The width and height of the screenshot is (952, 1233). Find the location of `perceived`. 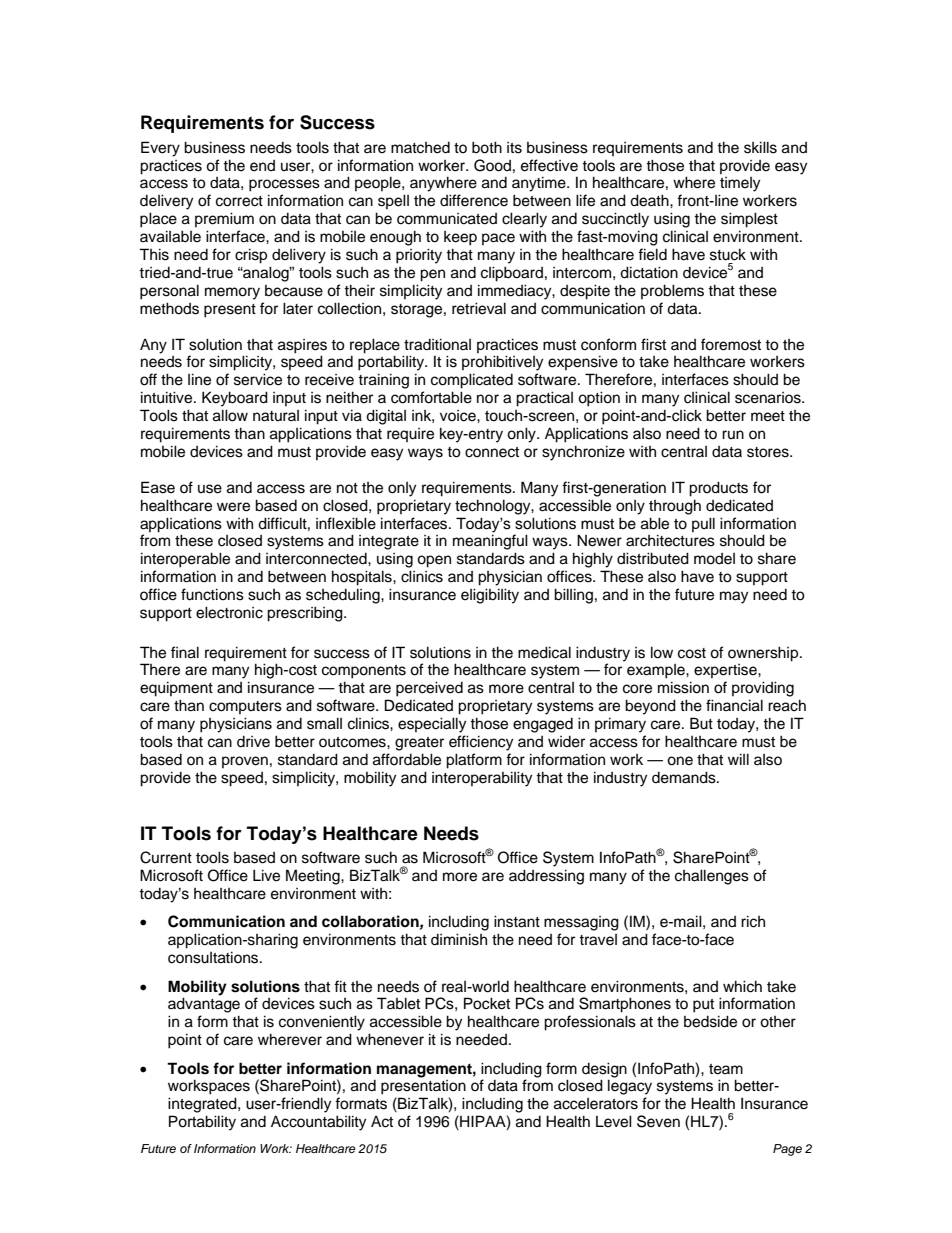

perceived is located at coordinates (429, 689).
